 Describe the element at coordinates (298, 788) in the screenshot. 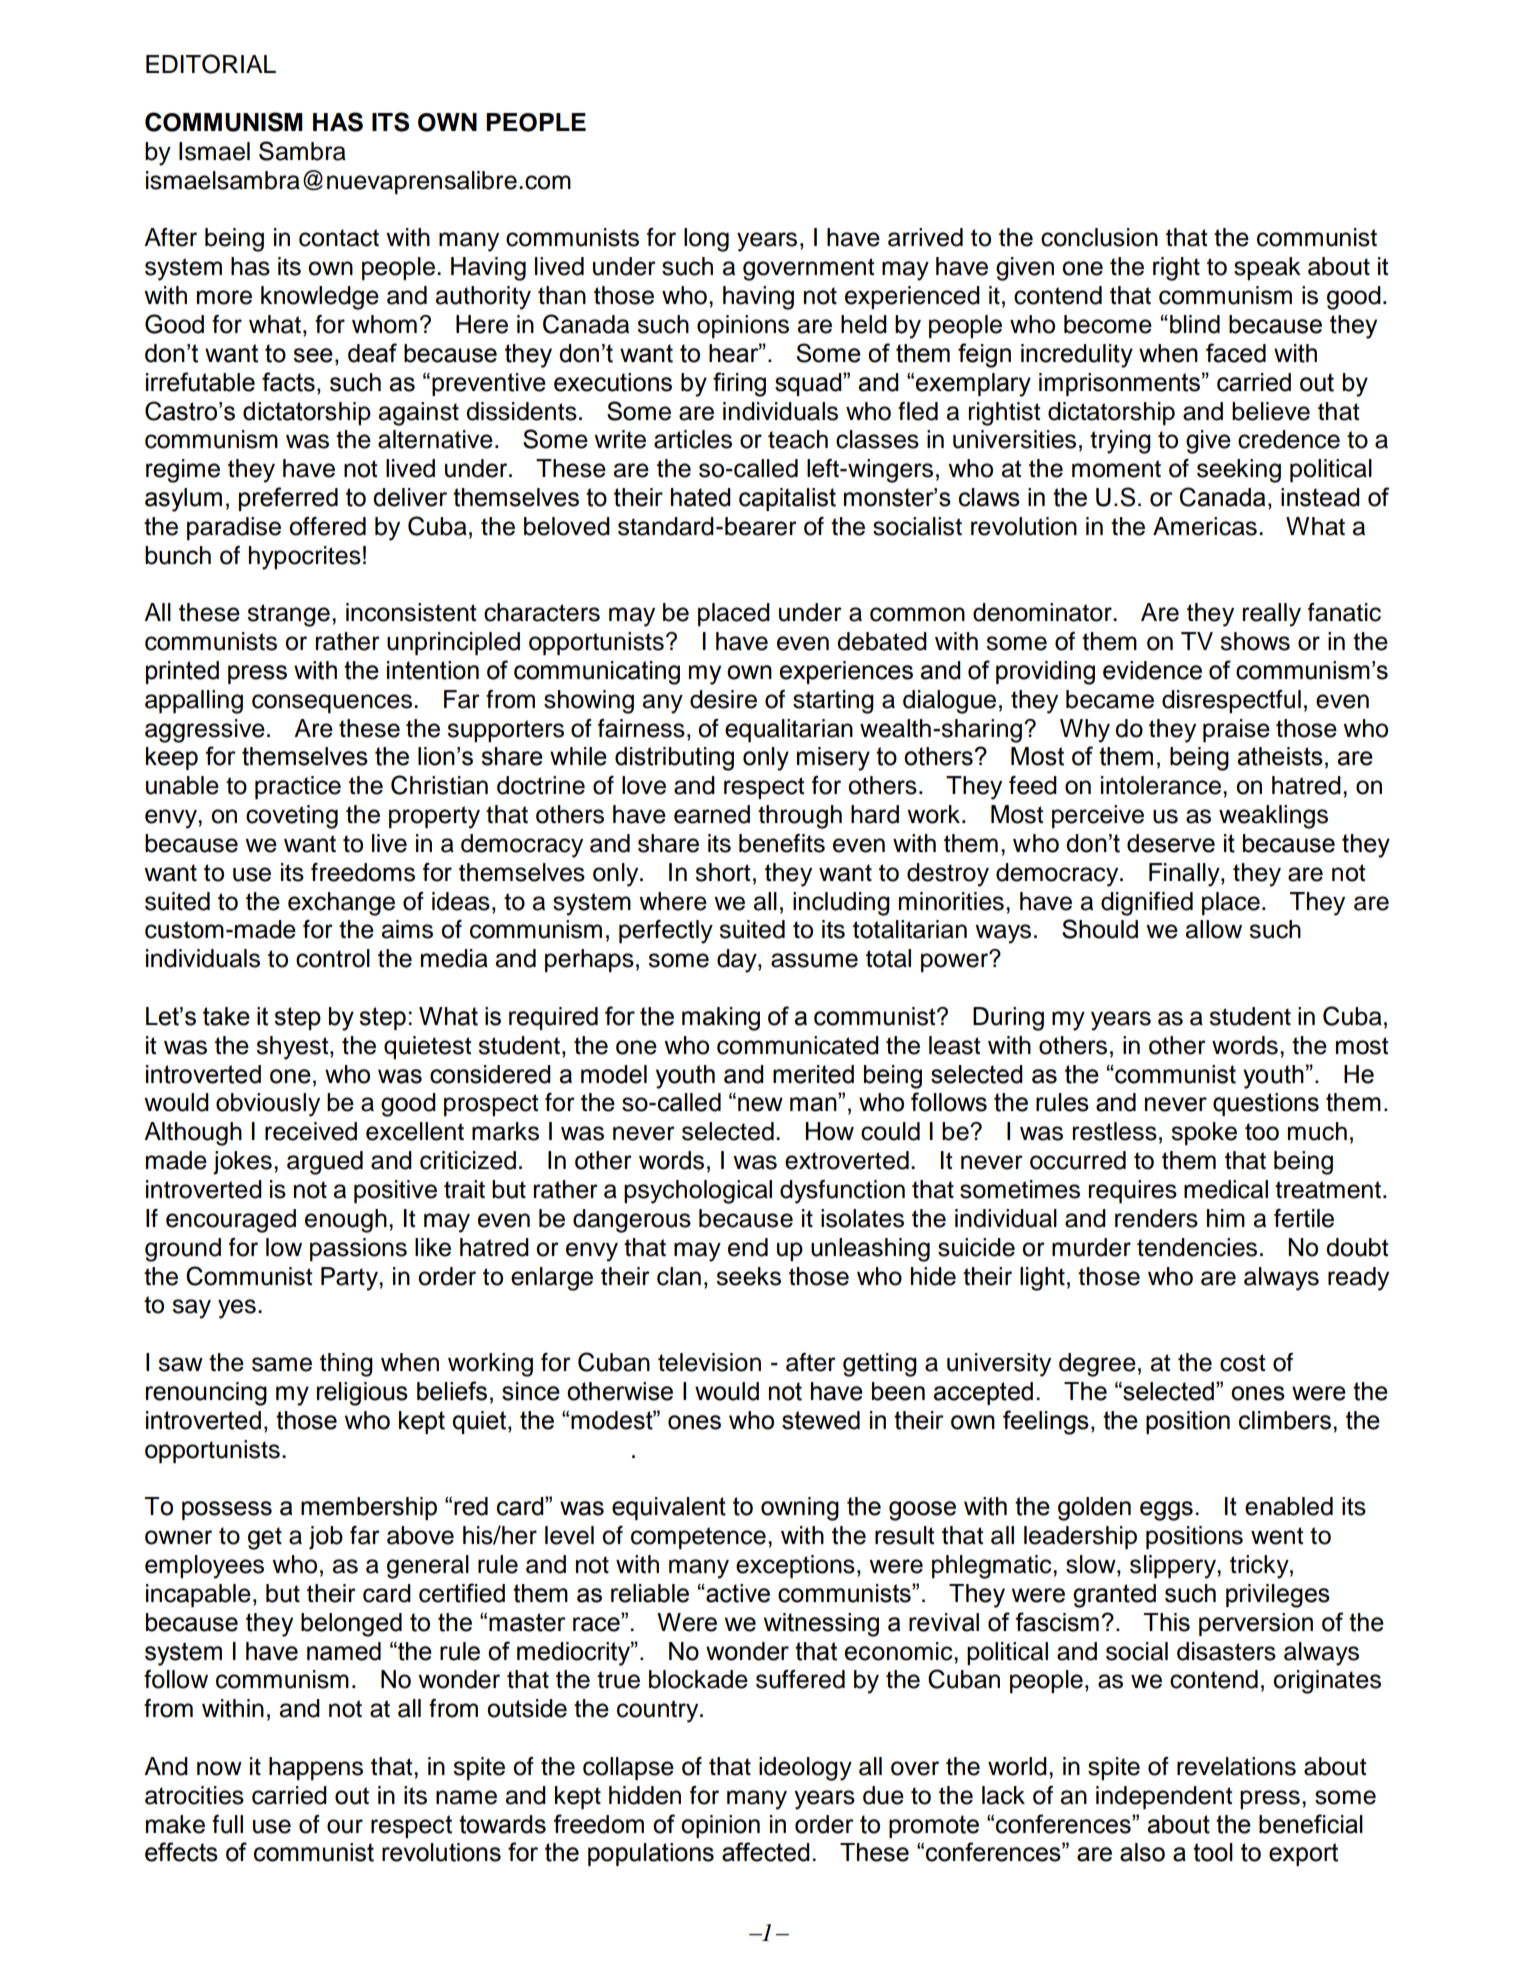

I see `practice` at that location.
